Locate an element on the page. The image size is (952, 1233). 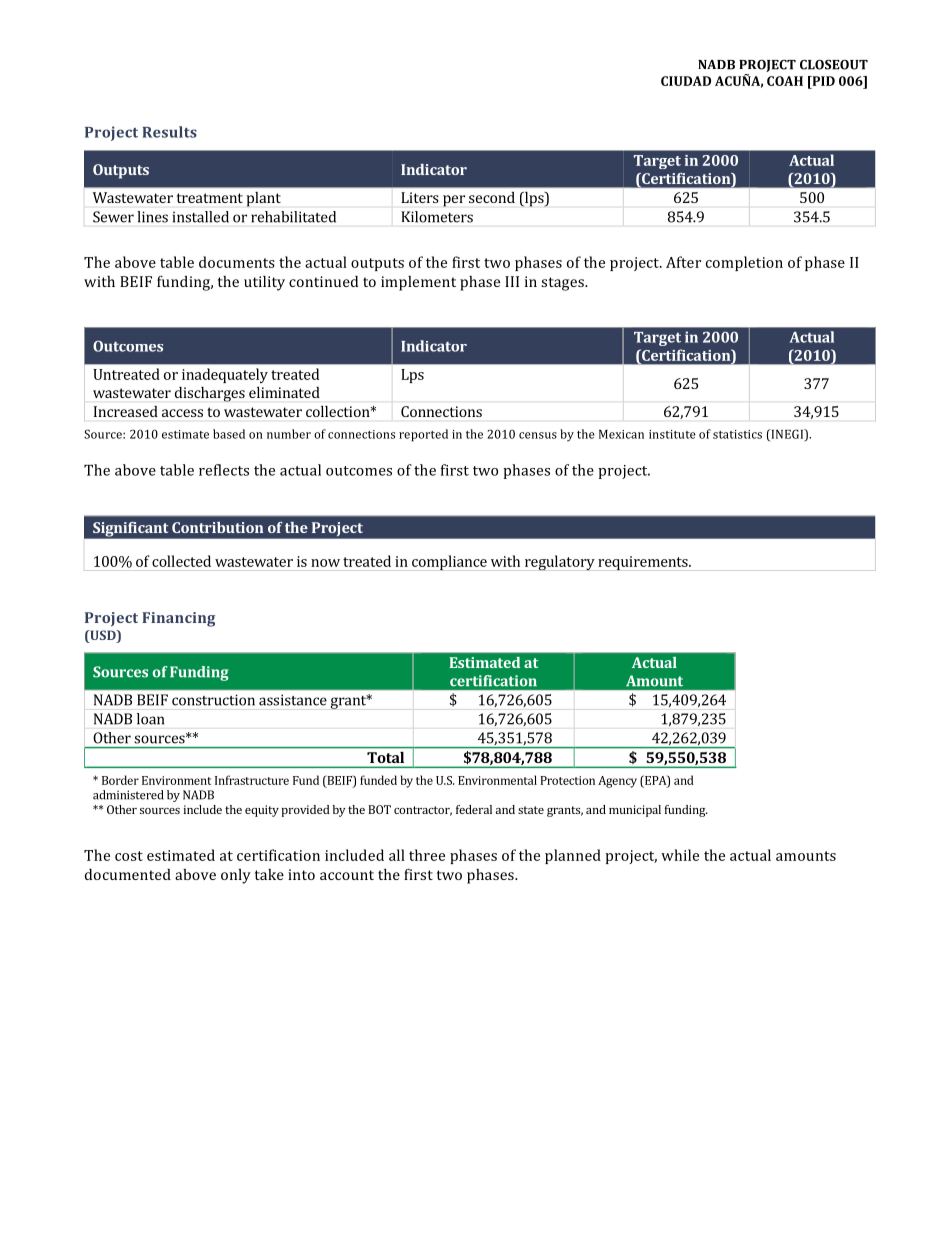
documents is located at coordinates (237, 262).
